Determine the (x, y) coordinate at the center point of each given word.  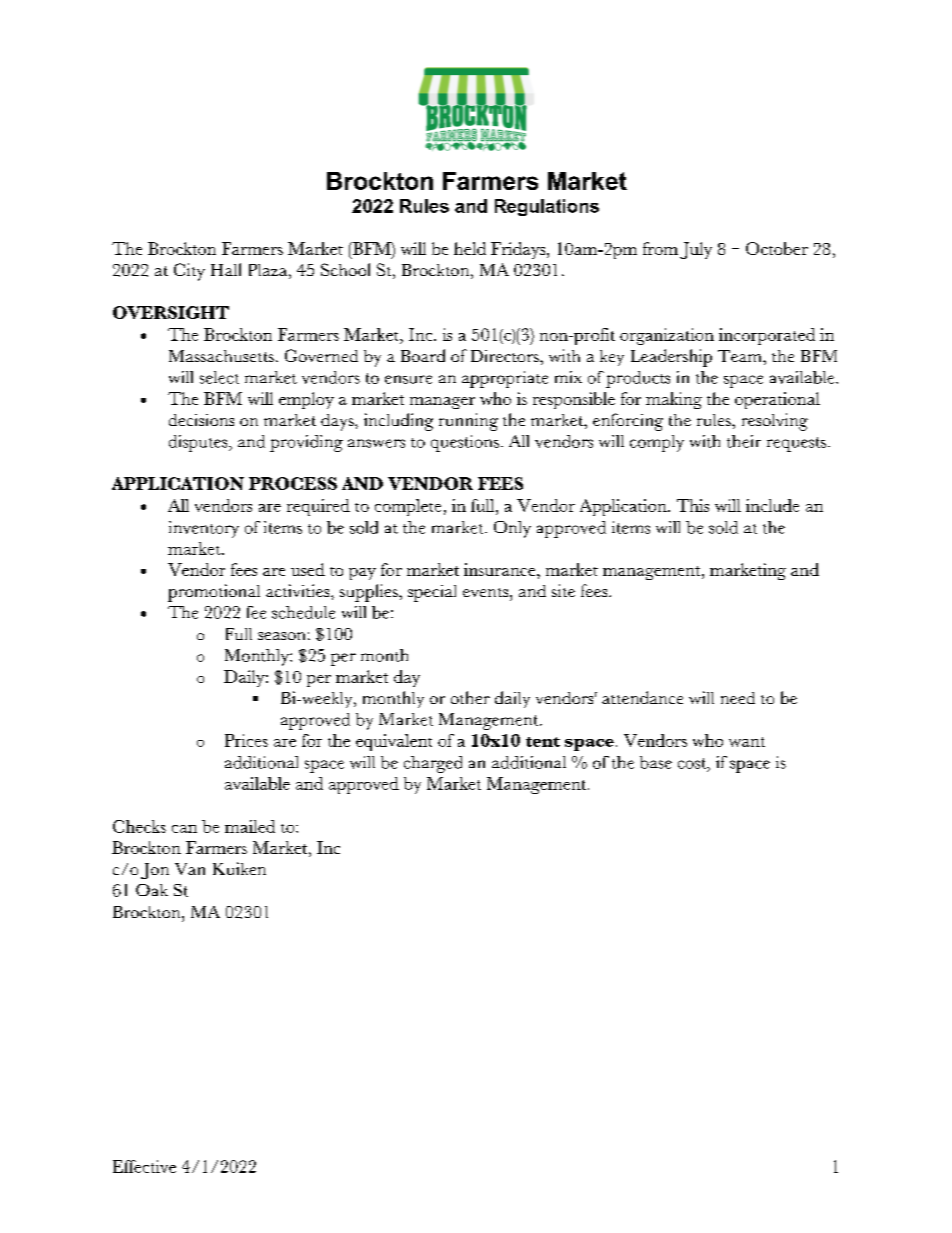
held (470, 248)
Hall (226, 269)
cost (693, 764)
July (696, 250)
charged (433, 764)
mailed (250, 826)
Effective (144, 1166)
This (693, 505)
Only (512, 529)
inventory (204, 529)
